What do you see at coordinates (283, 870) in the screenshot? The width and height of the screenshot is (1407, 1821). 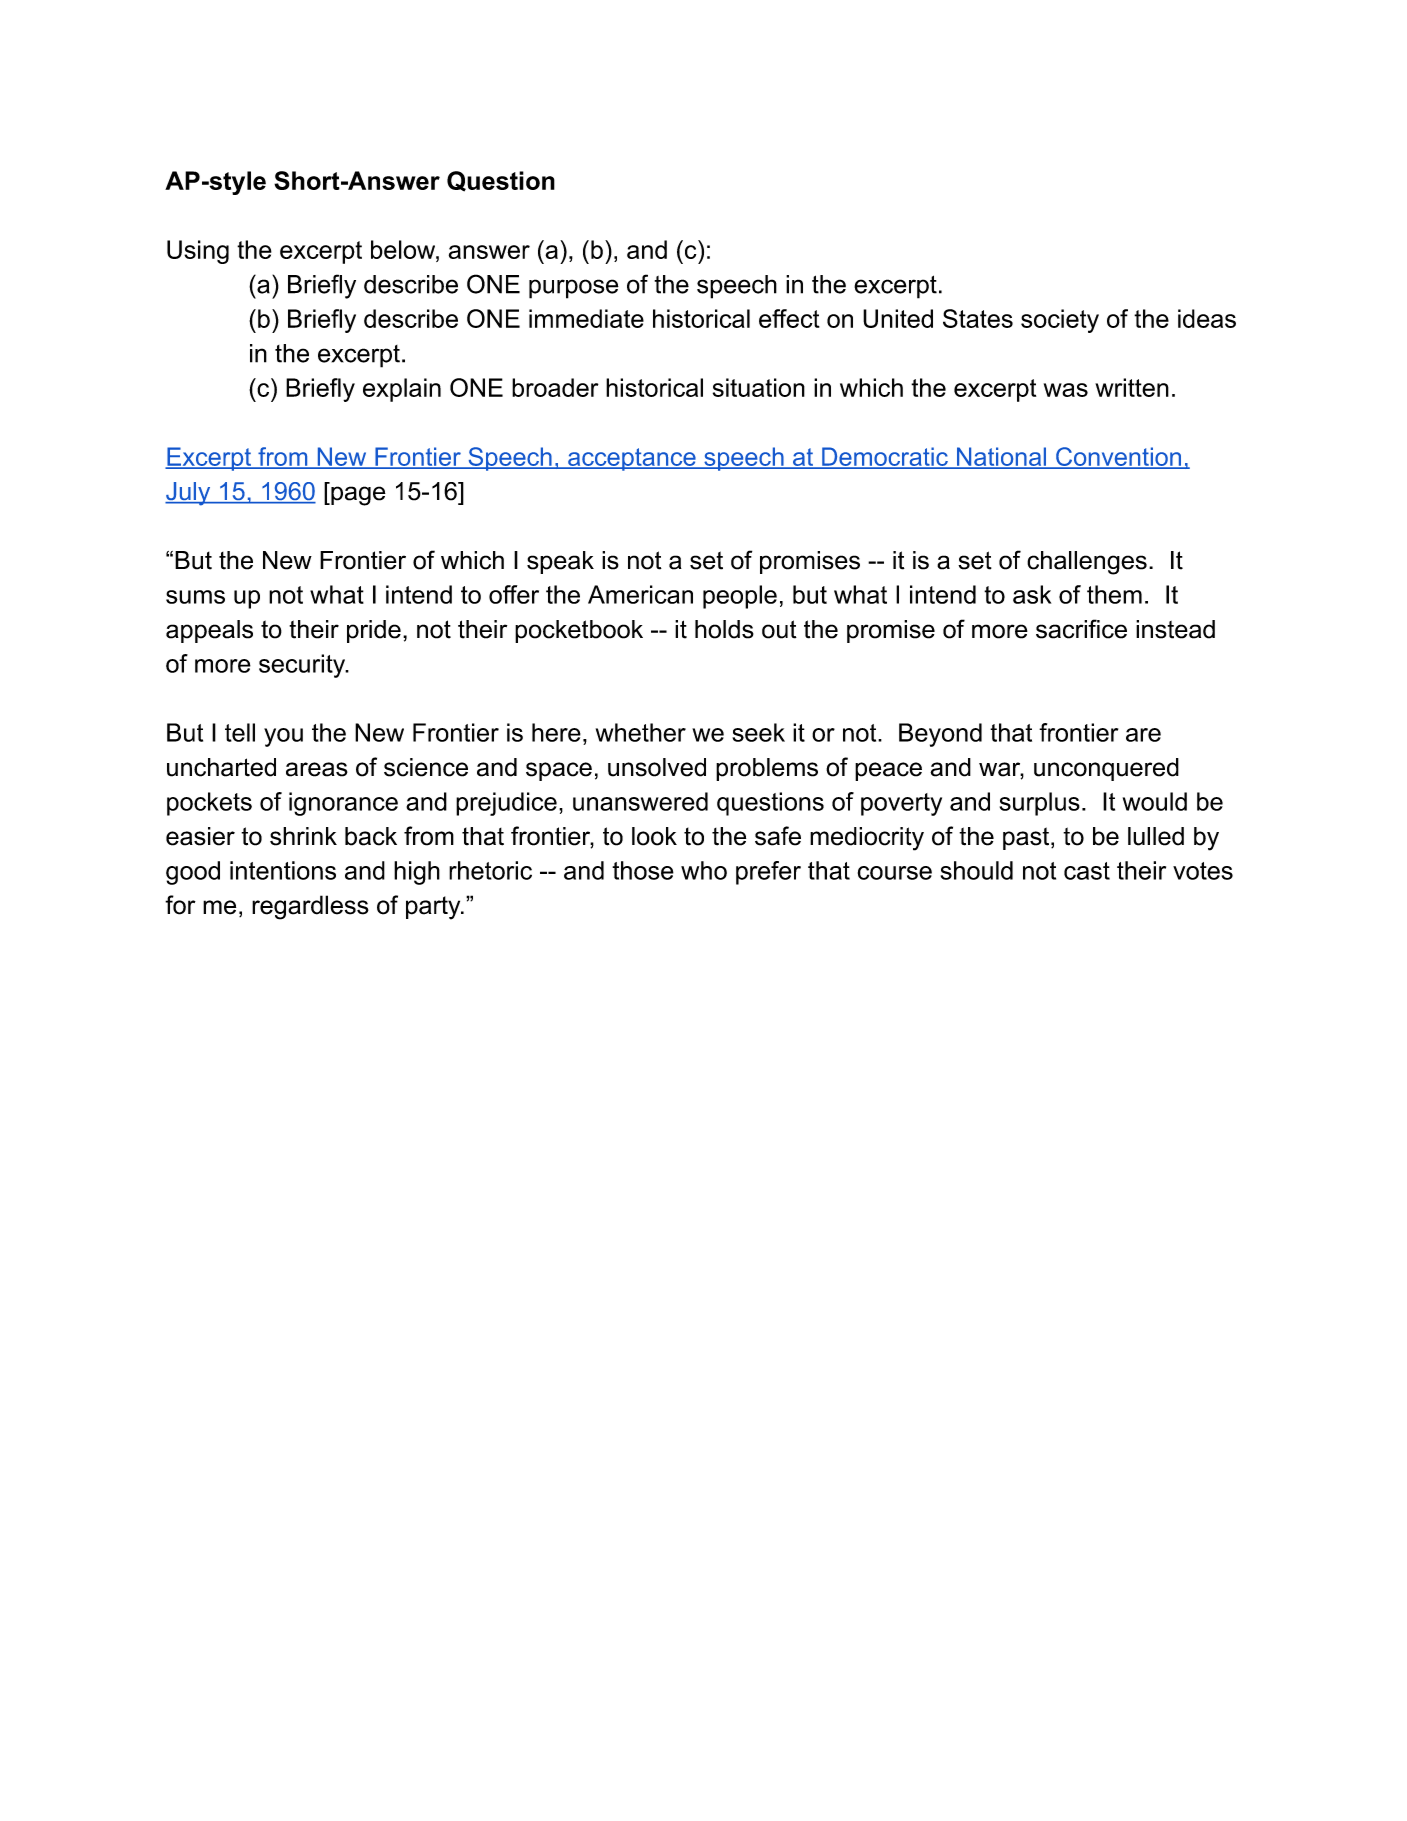 I see `intentions` at bounding box center [283, 870].
